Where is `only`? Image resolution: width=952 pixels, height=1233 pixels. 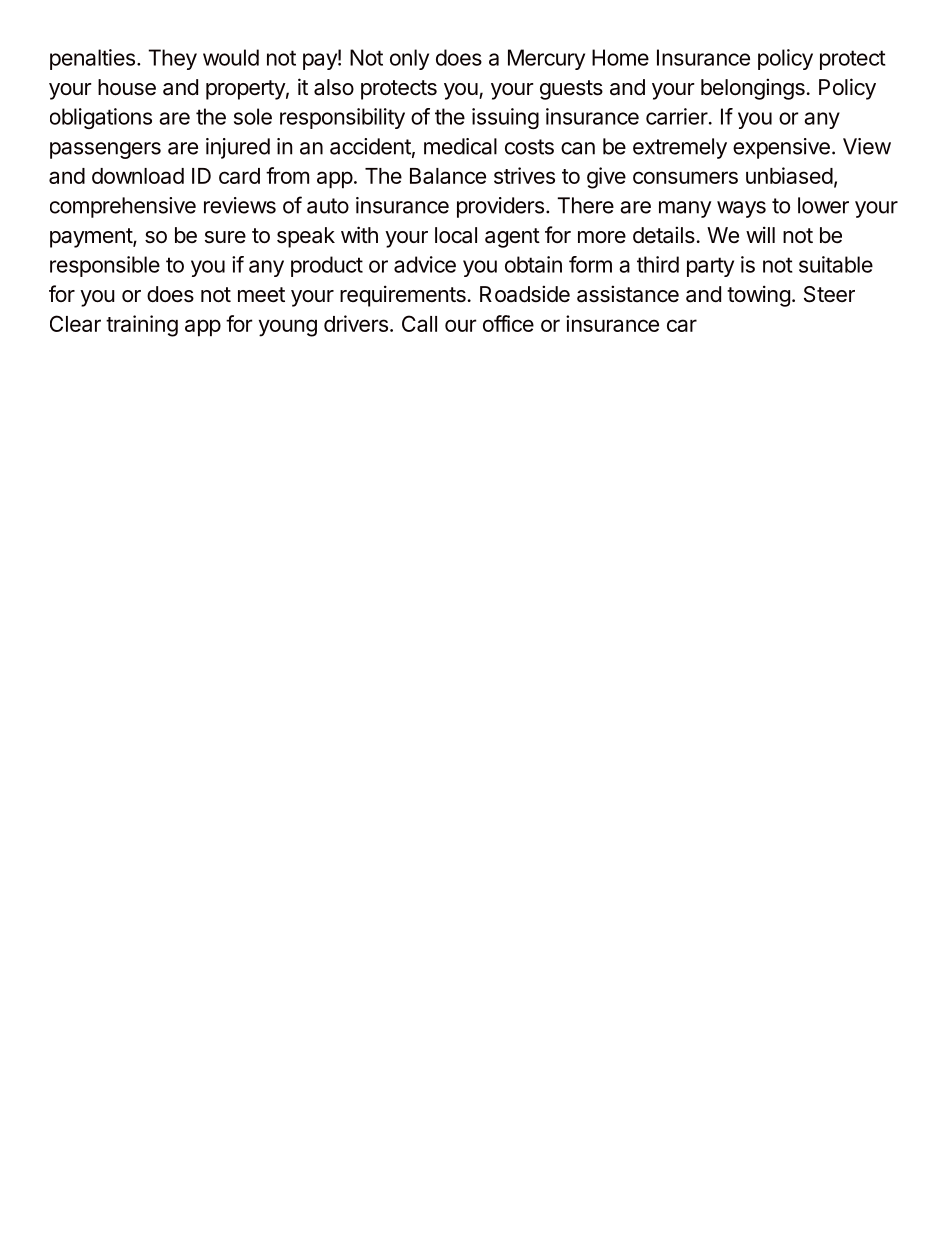 only is located at coordinates (409, 59).
